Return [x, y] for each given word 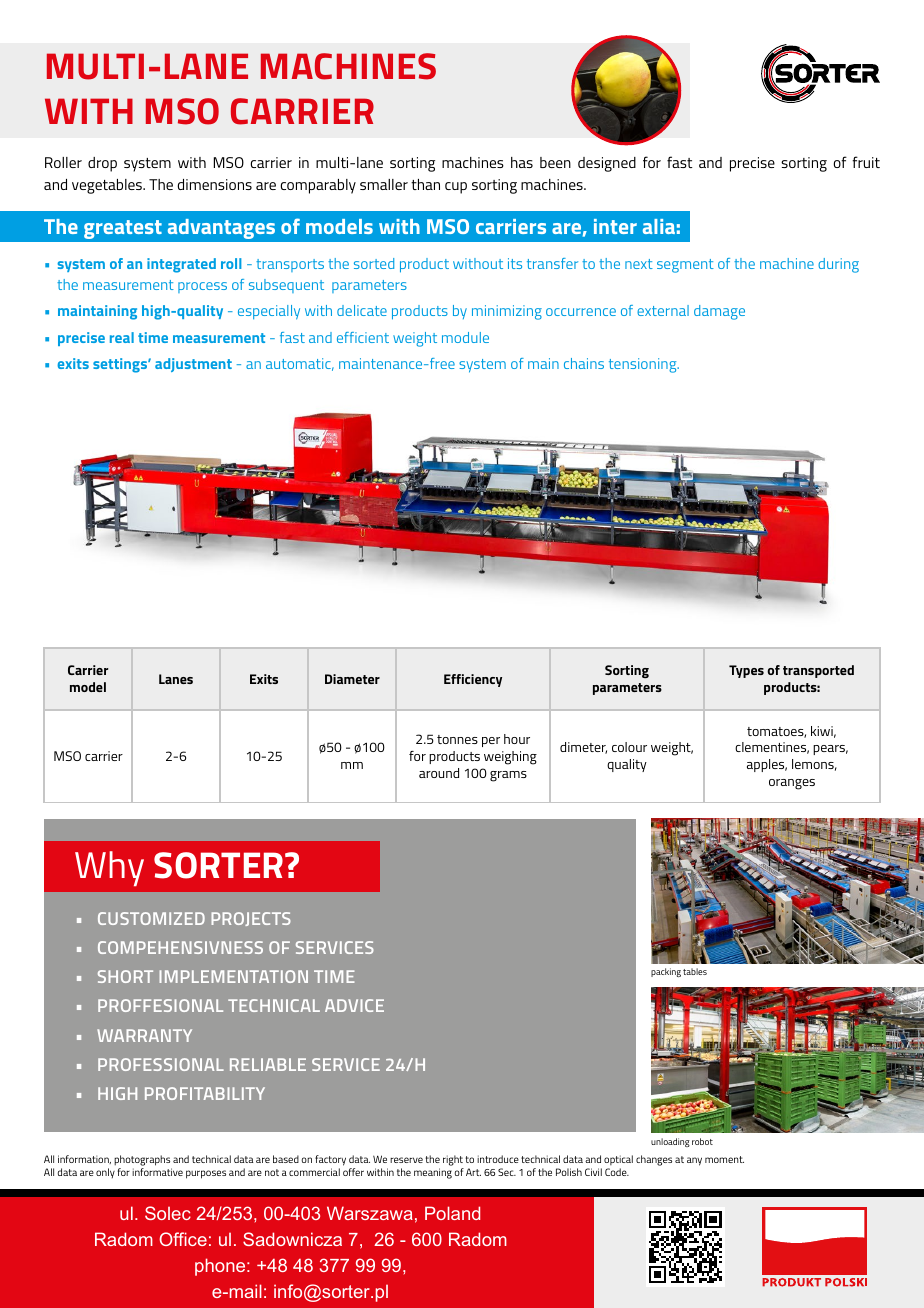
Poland [452, 1213]
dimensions [214, 184]
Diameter [352, 679]
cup [456, 188]
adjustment [193, 365]
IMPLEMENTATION [233, 976]
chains [584, 363]
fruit [866, 162]
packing [666, 972]
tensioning [644, 365]
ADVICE [354, 1005]
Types [746, 671]
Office [183, 1239]
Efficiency [473, 680]
